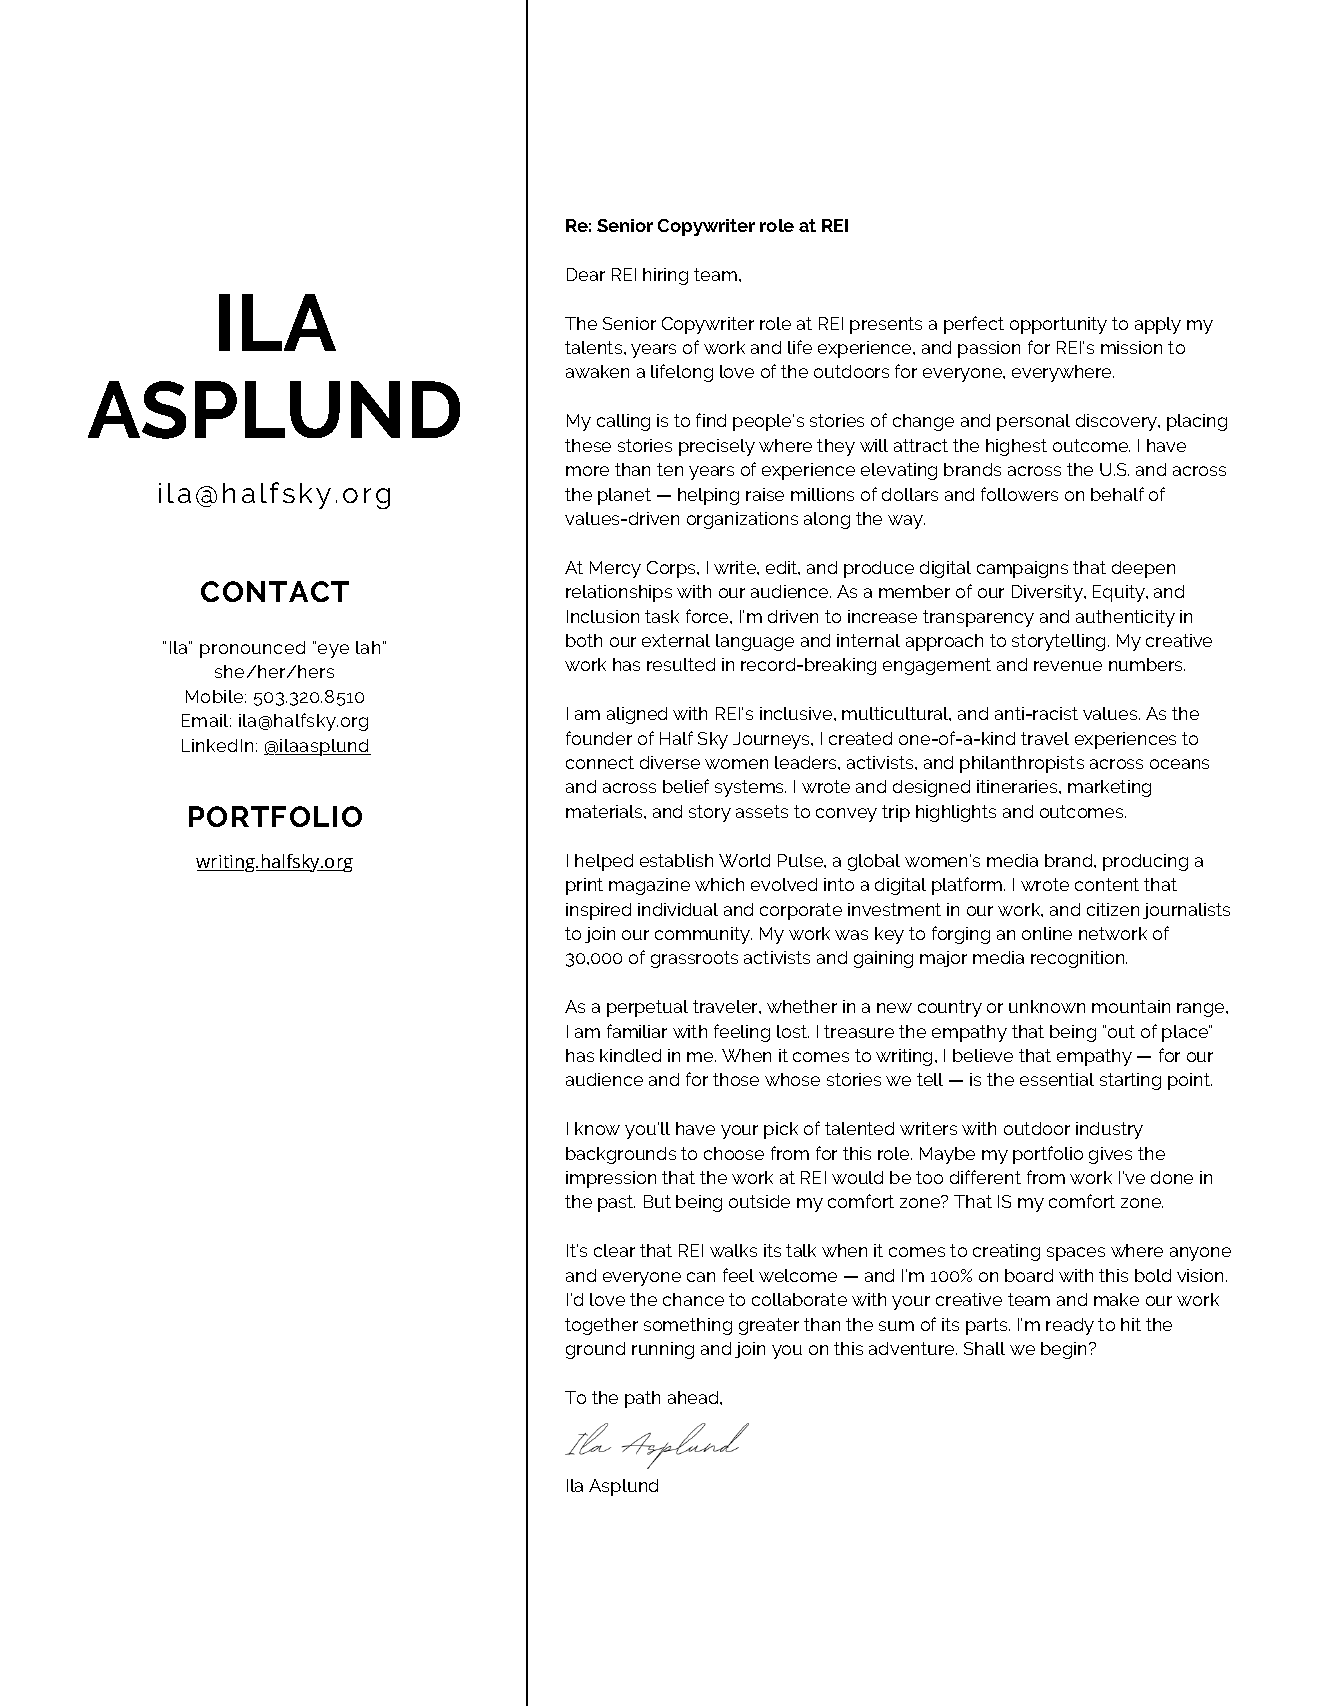 Image resolution: width=1318 pixels, height=1706 pixels. I want to click on impression, so click(611, 1179).
